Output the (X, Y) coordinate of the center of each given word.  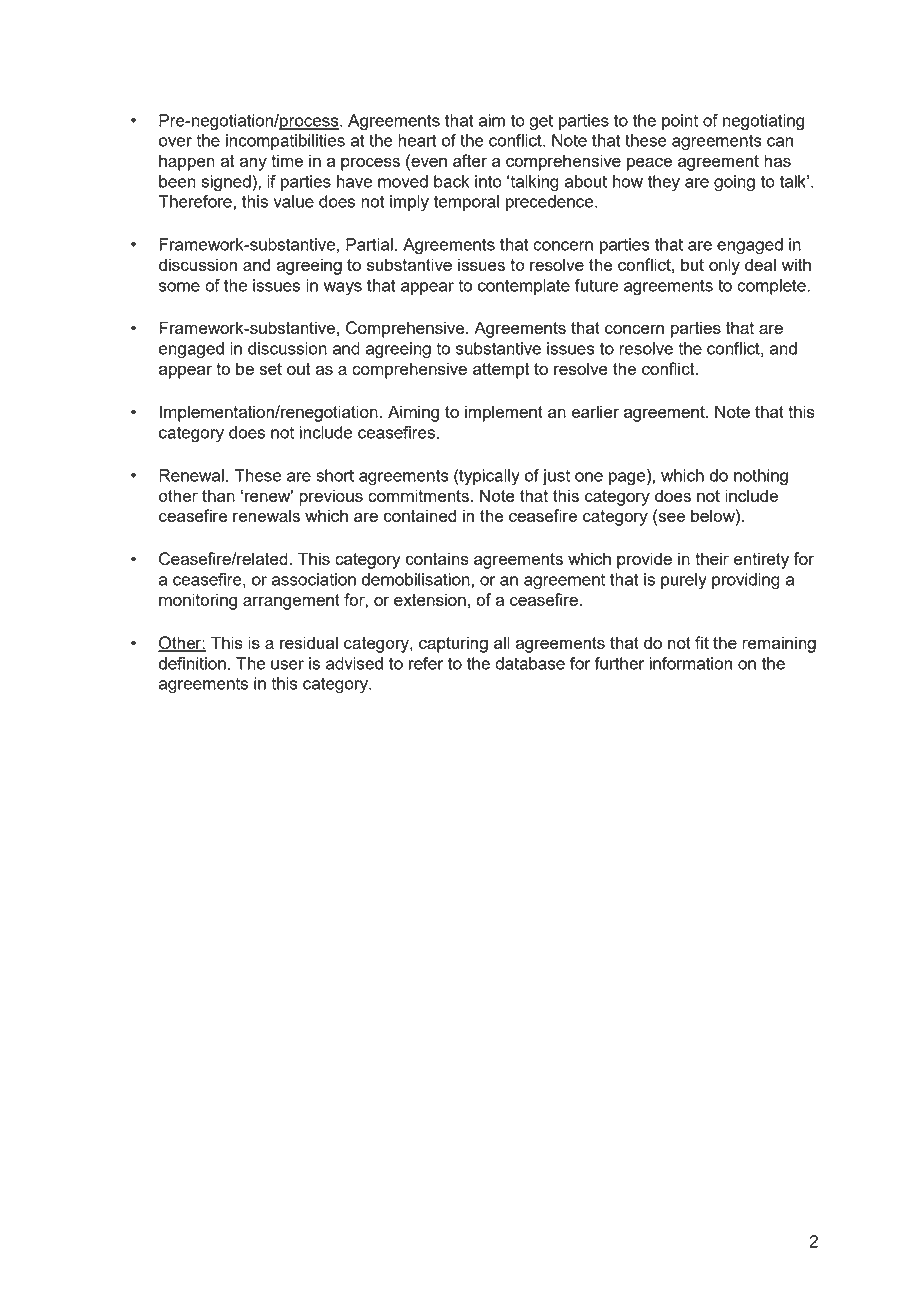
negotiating (763, 122)
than (218, 495)
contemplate (524, 287)
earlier (595, 411)
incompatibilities (285, 142)
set (271, 369)
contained (420, 515)
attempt (501, 371)
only (724, 266)
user (287, 665)
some (179, 287)
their (712, 558)
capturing (453, 644)
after (470, 160)
